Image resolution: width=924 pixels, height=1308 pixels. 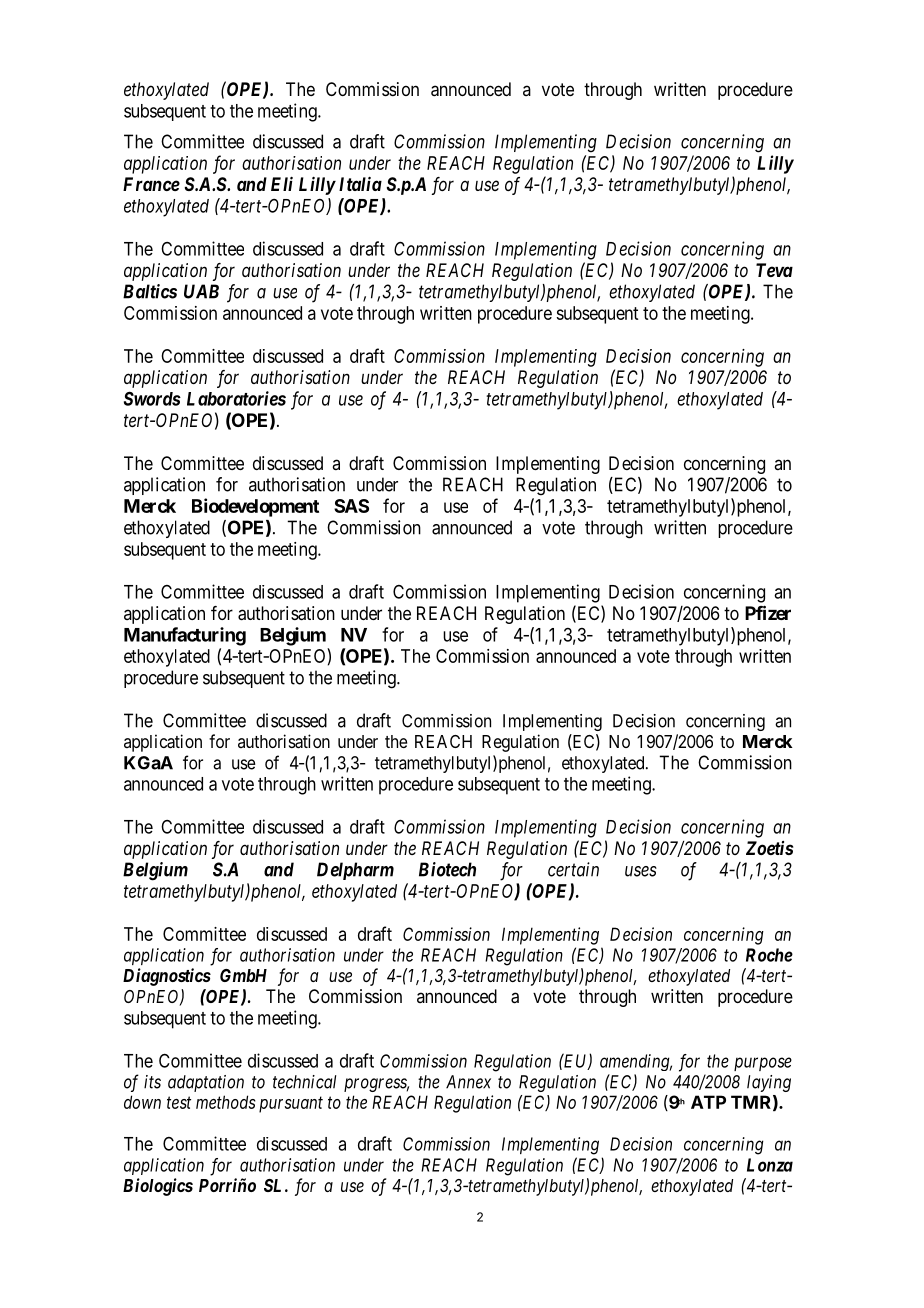 What do you see at coordinates (641, 871) in the page?
I see `uses` at bounding box center [641, 871].
